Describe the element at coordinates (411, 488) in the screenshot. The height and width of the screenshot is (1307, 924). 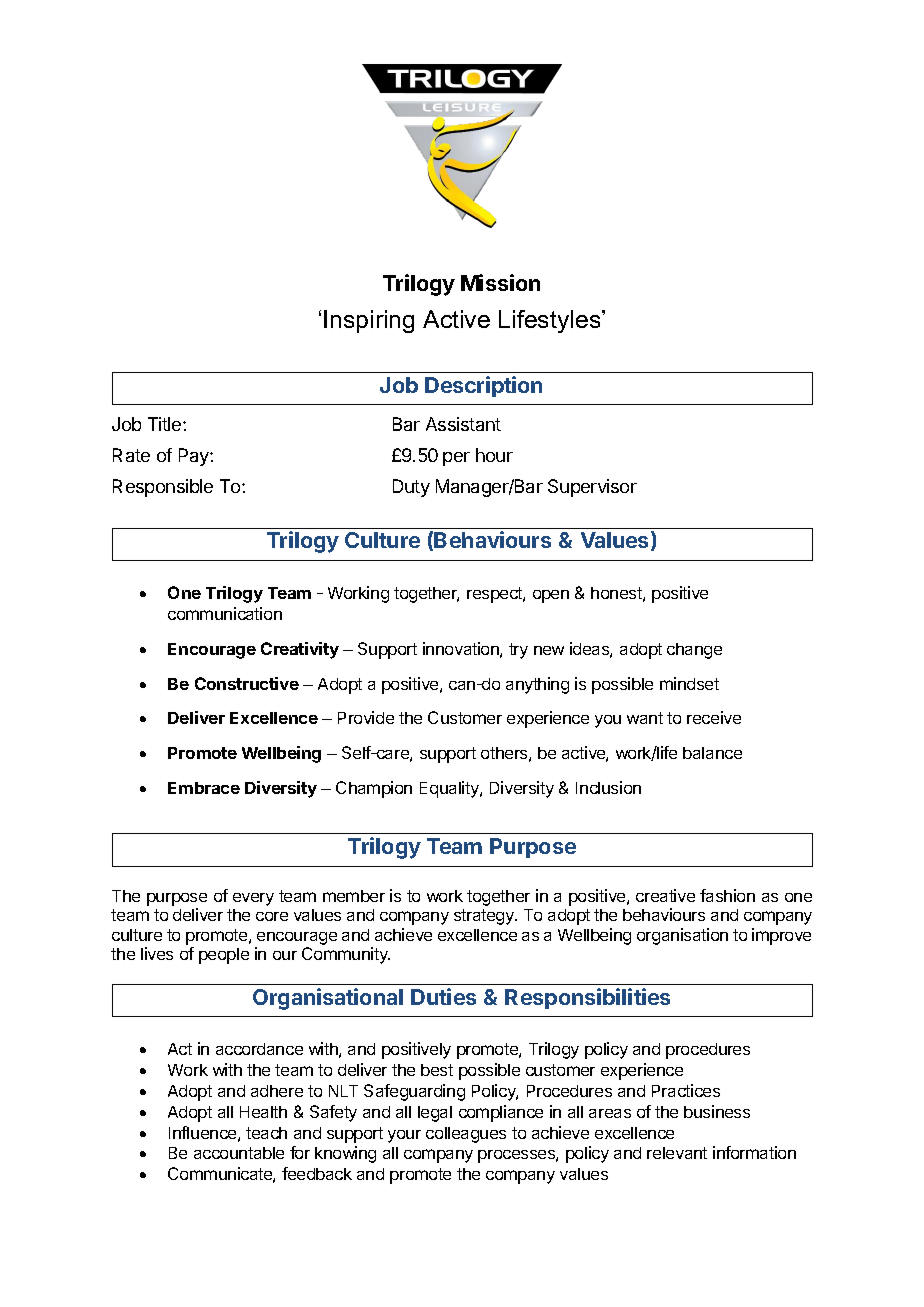
I see `Duty` at that location.
